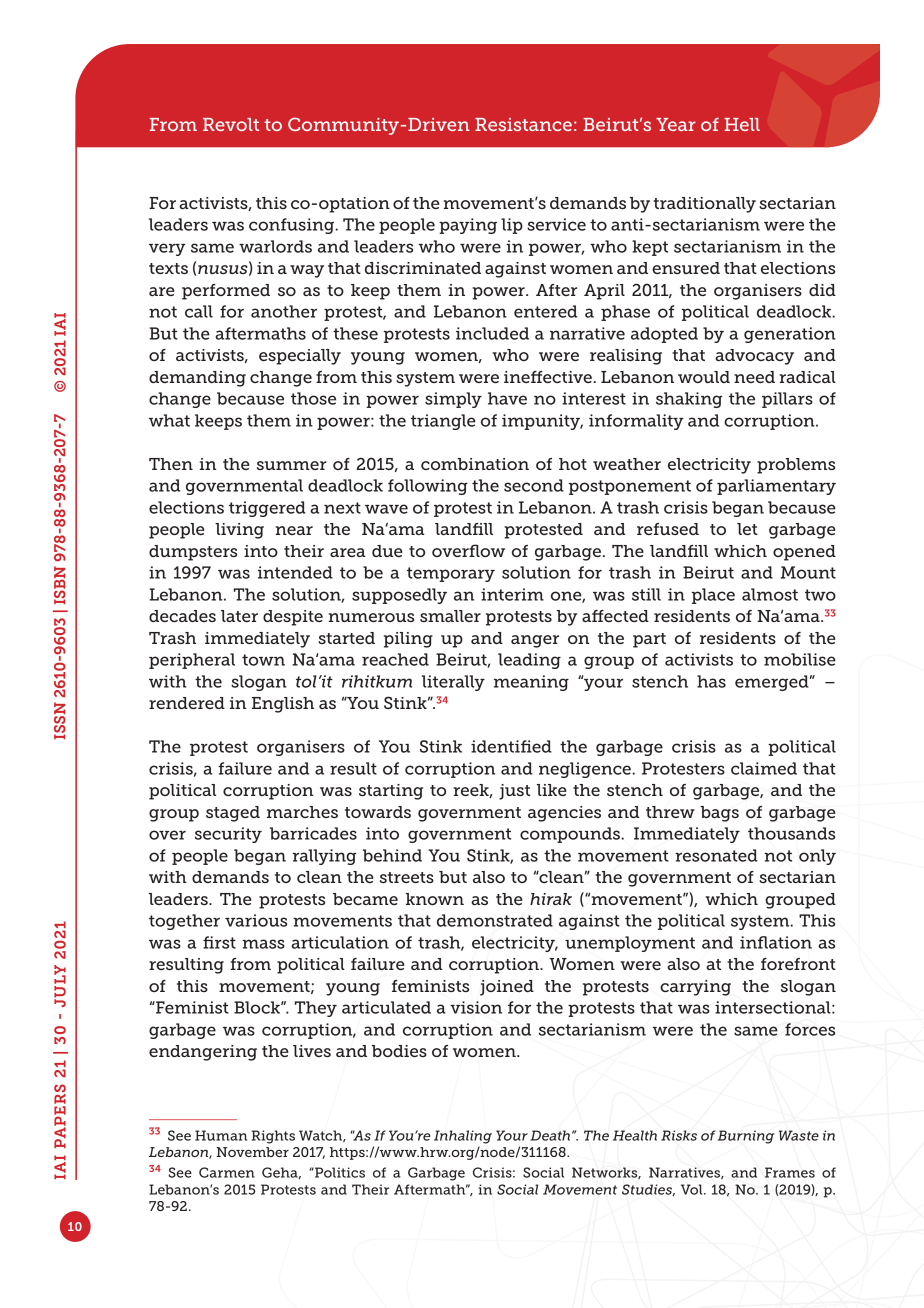  I want to click on combination, so click(475, 464).
